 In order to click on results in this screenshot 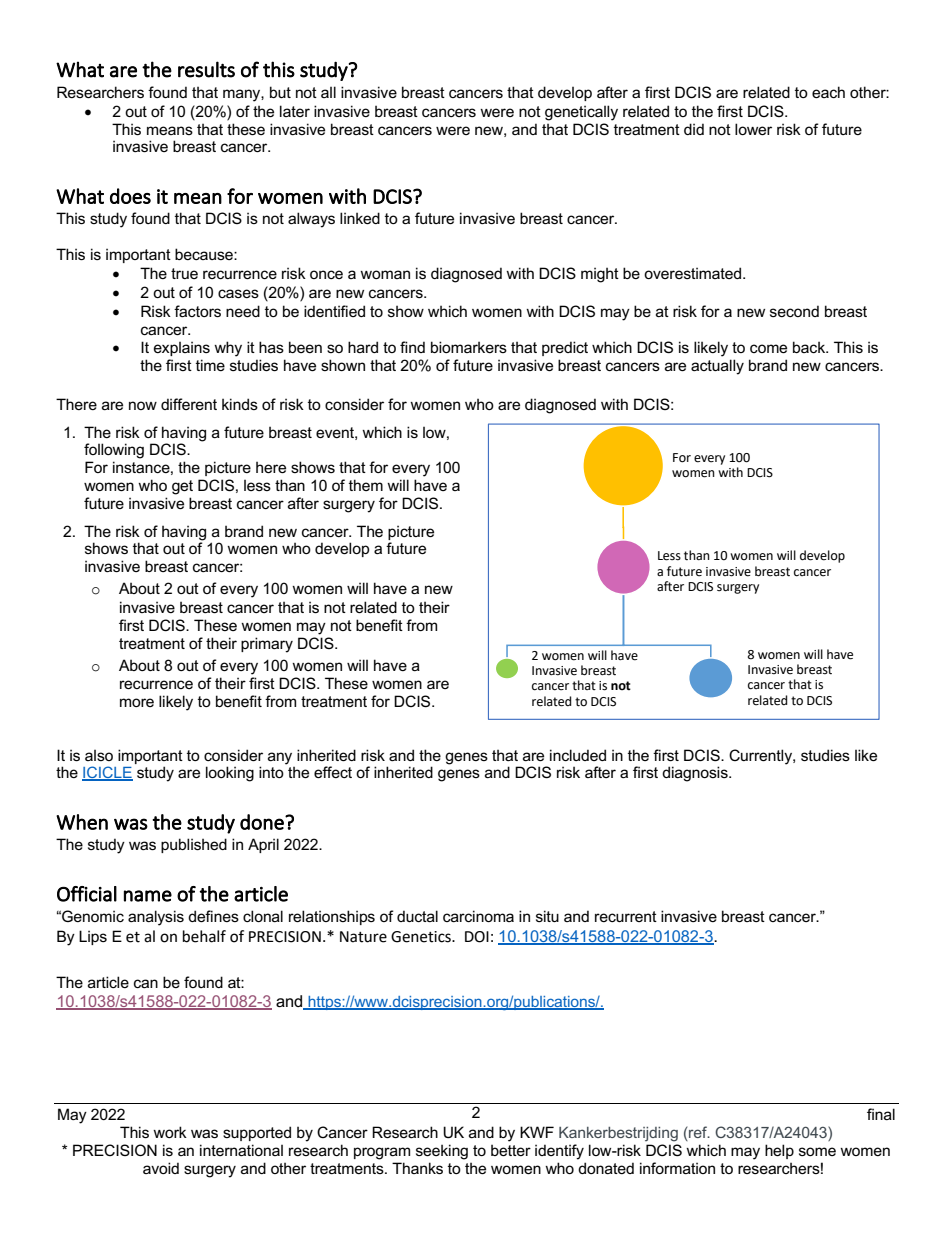, I will do `click(206, 69)`.
